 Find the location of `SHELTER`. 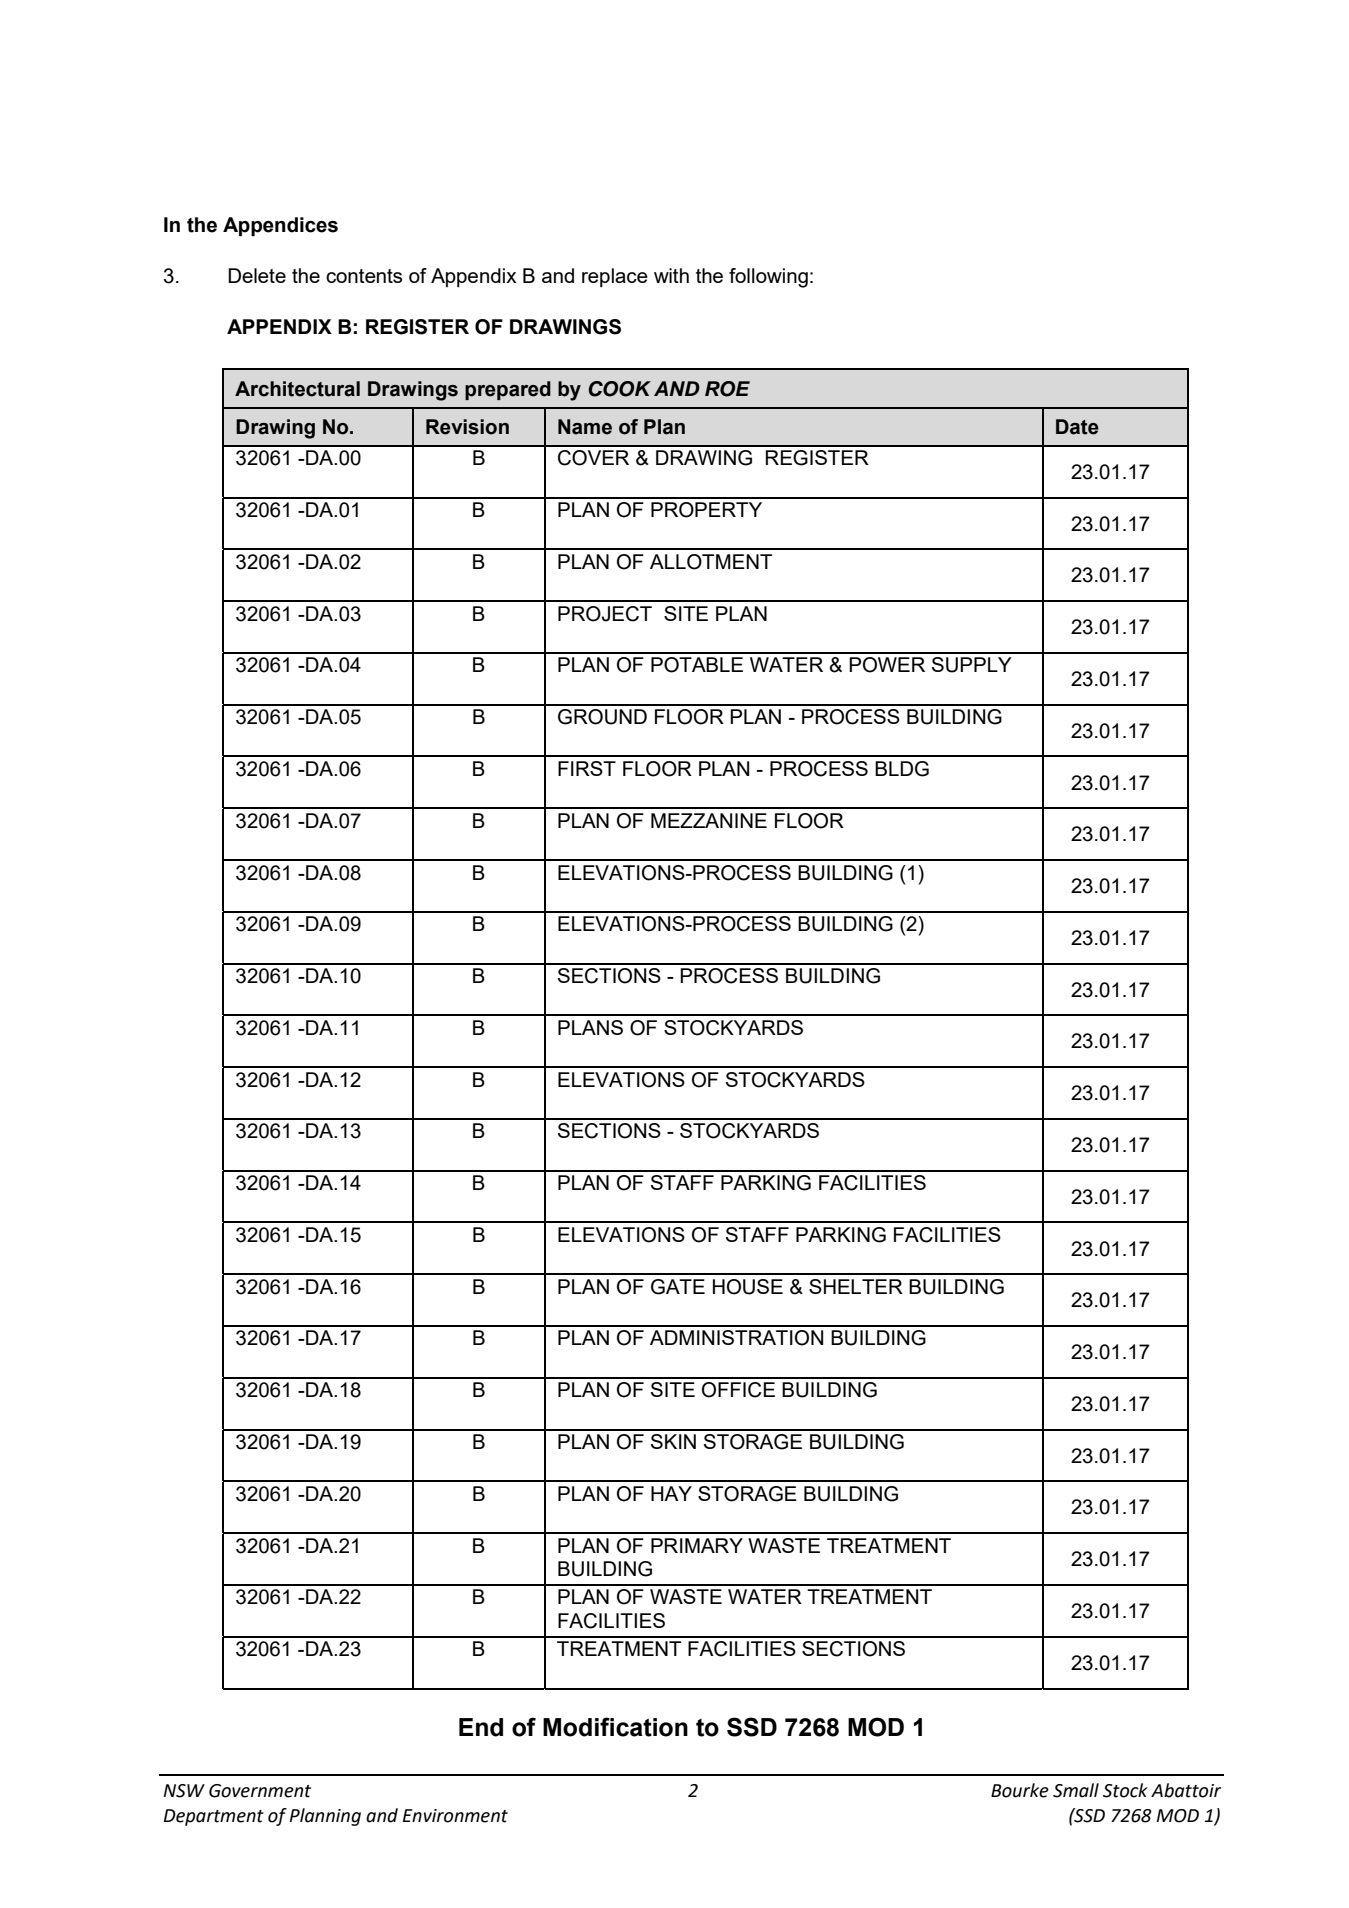

SHELTER is located at coordinates (856, 1286).
